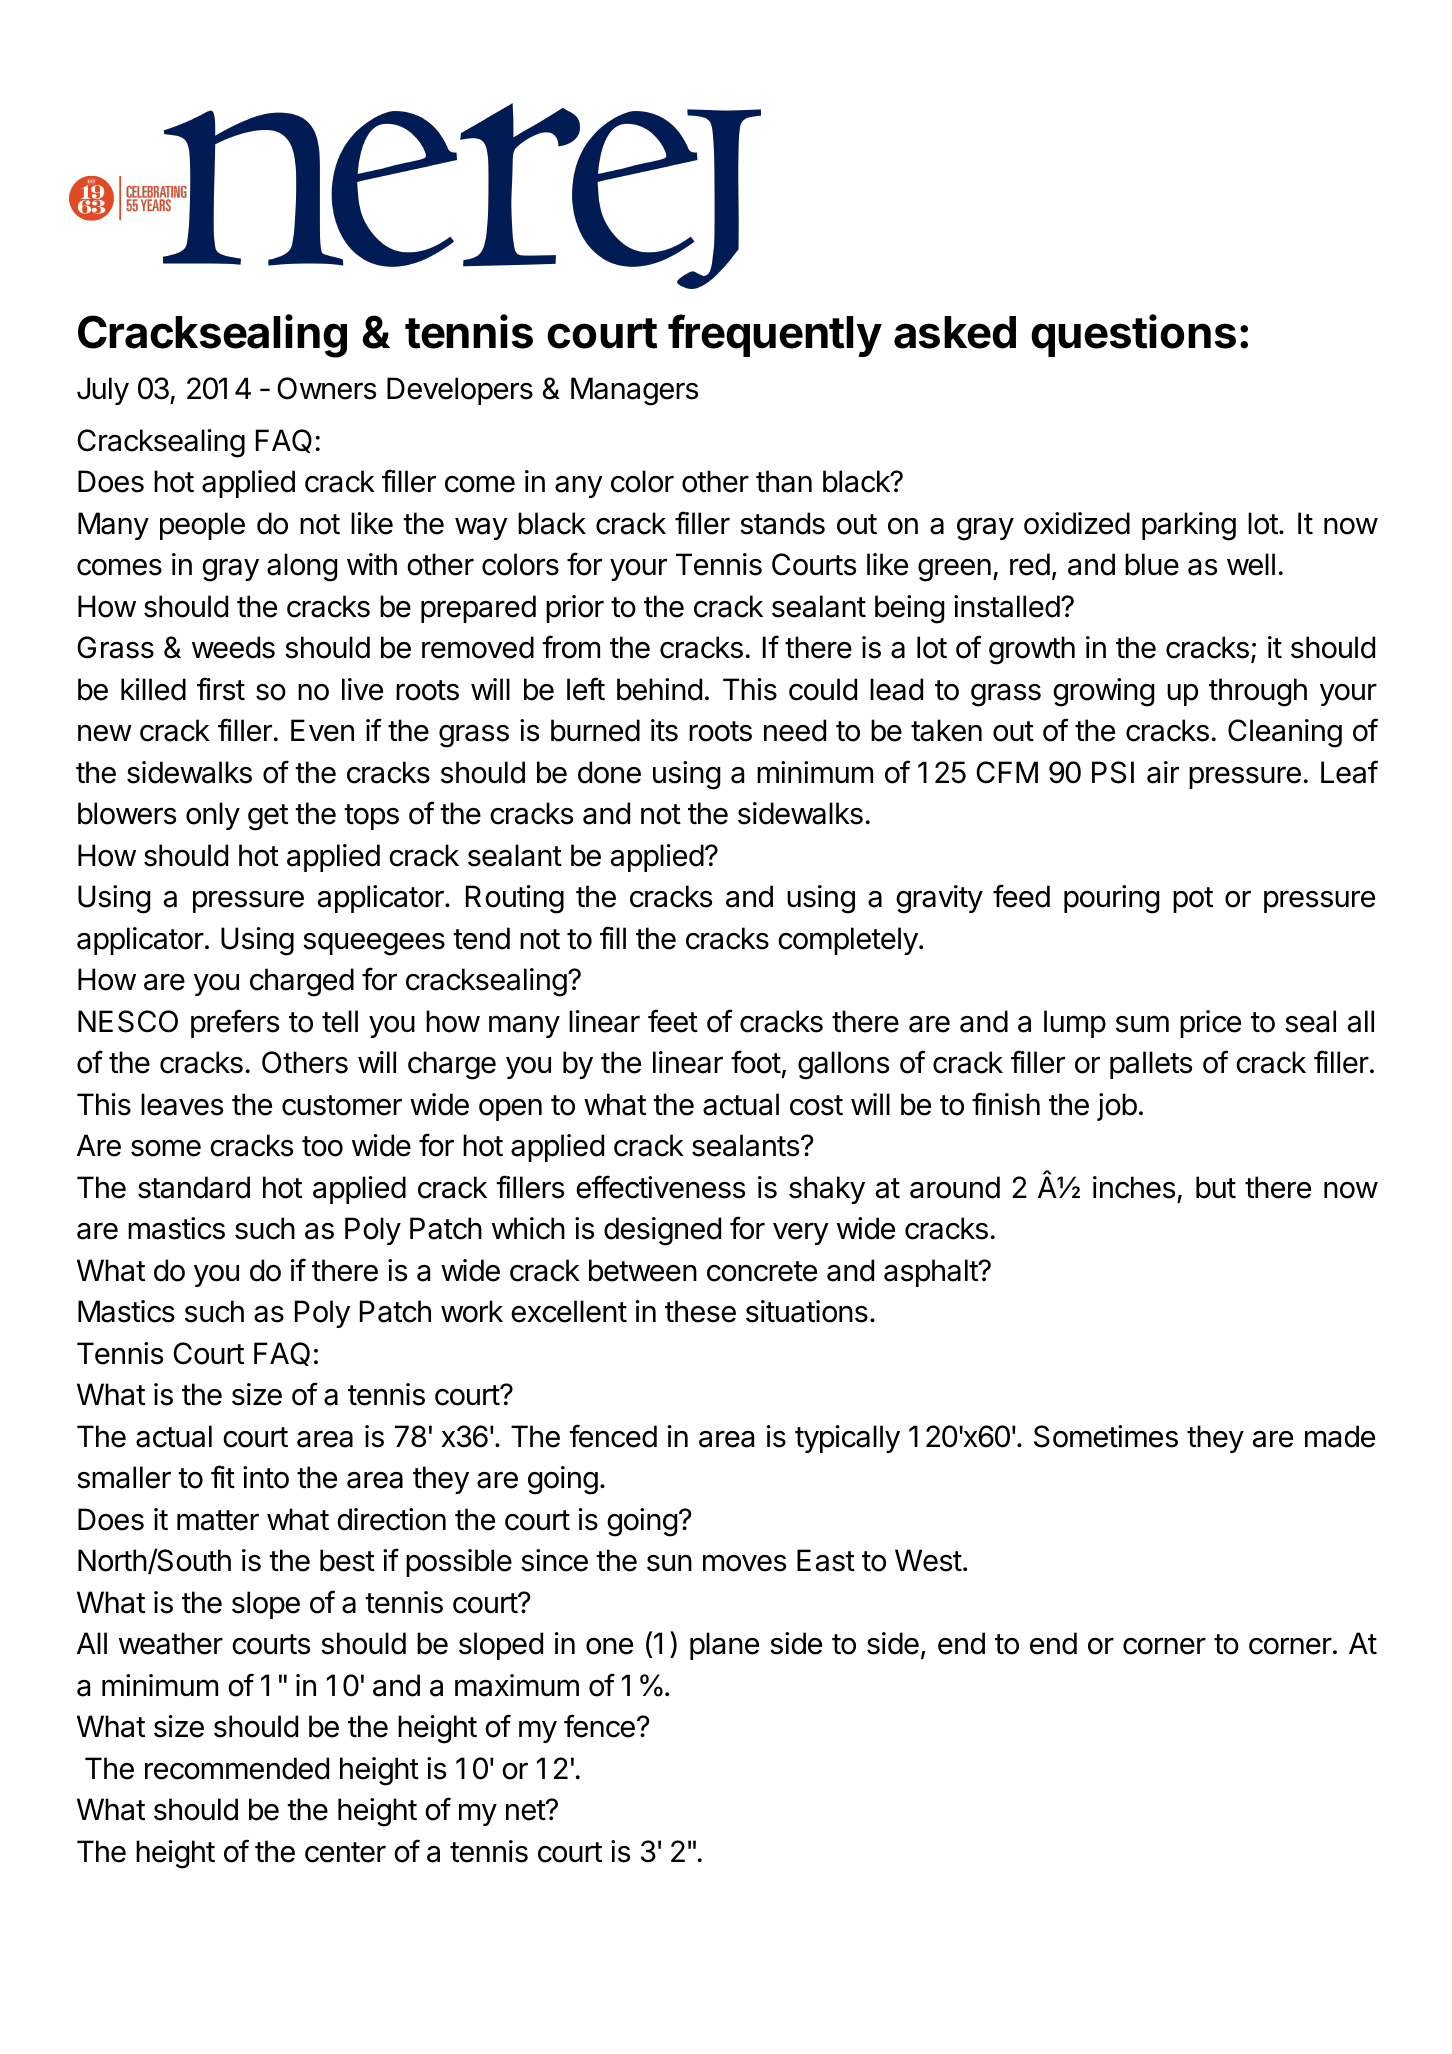 Image resolution: width=1452 pixels, height=2054 pixels. Describe the element at coordinates (322, 730) in the page. I see `Even` at that location.
